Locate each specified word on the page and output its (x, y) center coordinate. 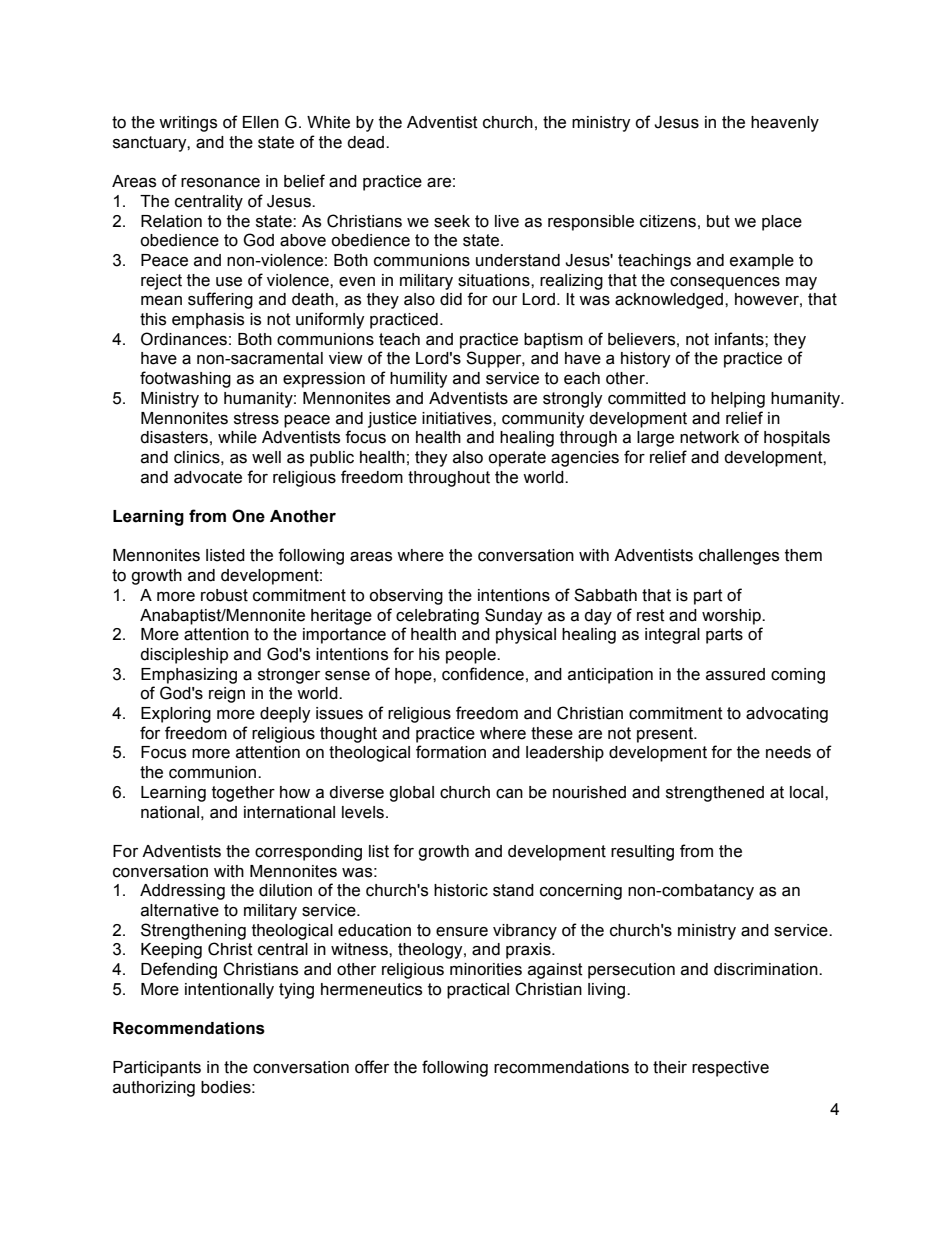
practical (478, 991)
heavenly (785, 124)
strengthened (715, 794)
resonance (220, 183)
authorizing (154, 1089)
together (243, 794)
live (507, 221)
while (237, 437)
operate (517, 459)
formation (451, 752)
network (709, 437)
